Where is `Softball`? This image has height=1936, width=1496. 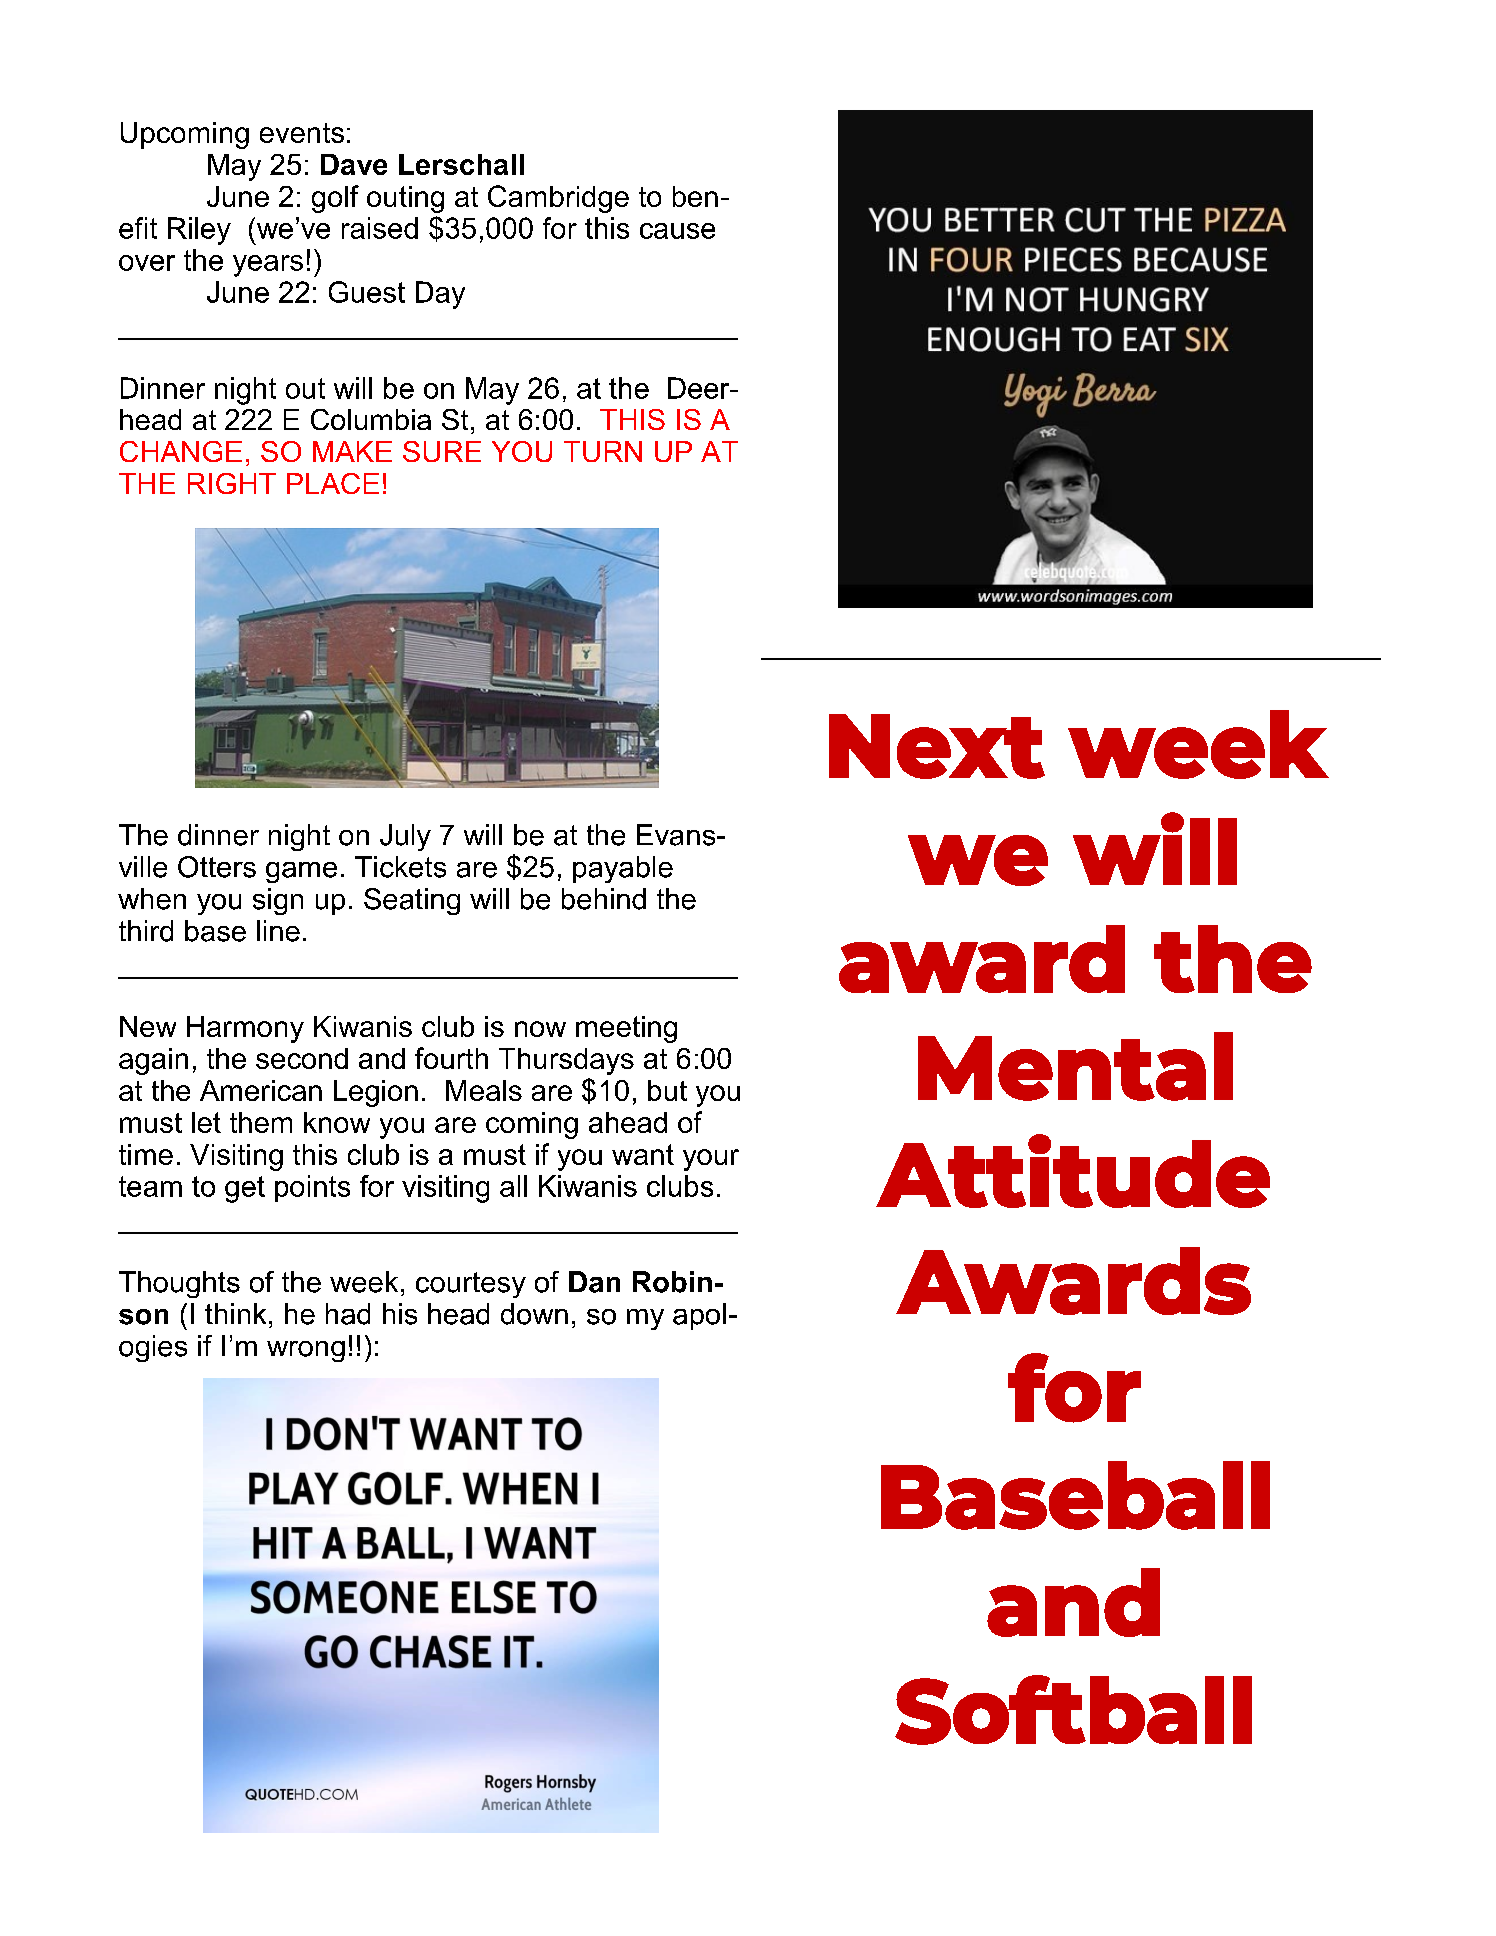
Softball is located at coordinates (1073, 1710).
